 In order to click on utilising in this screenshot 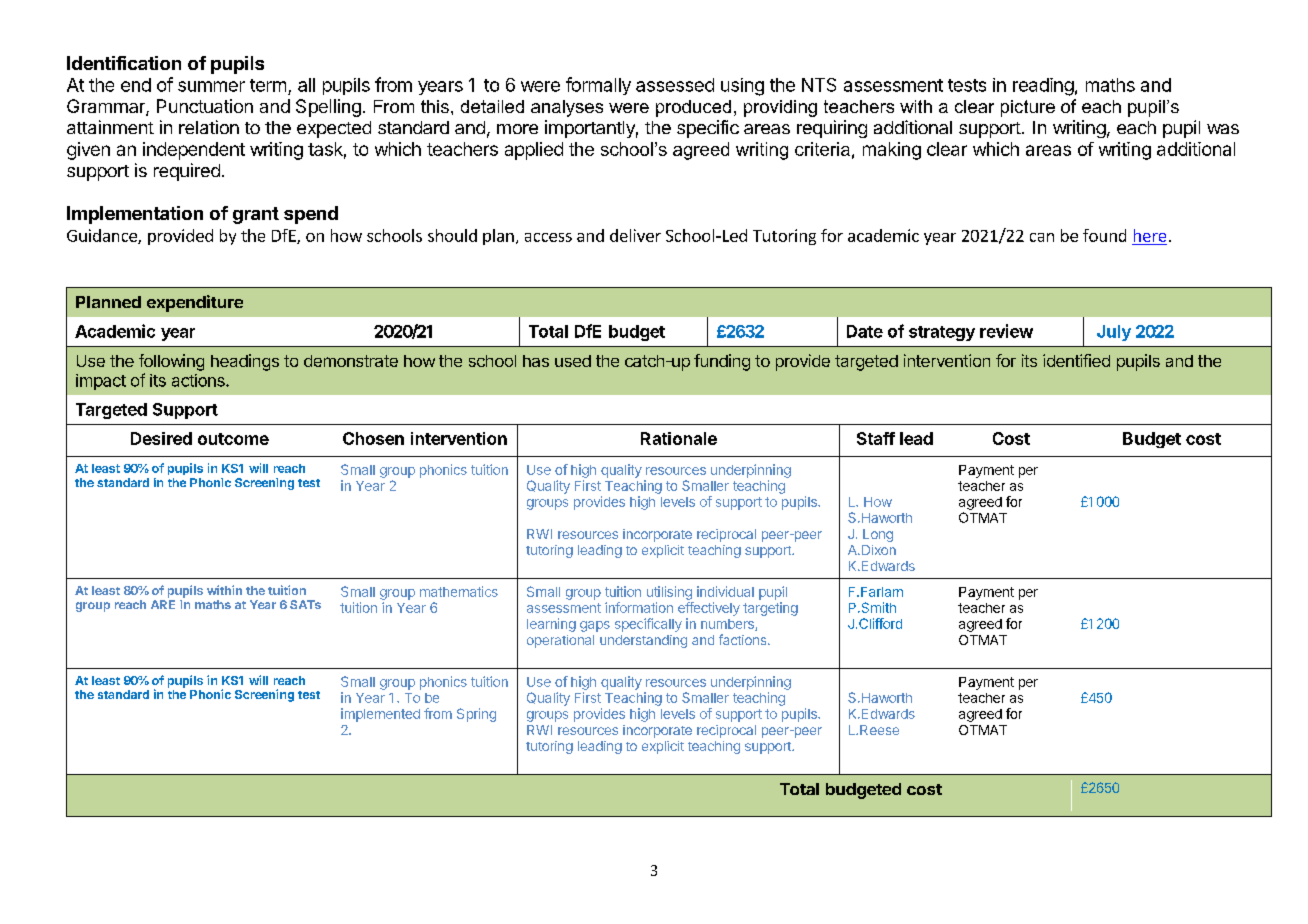, I will do `click(669, 593)`.
